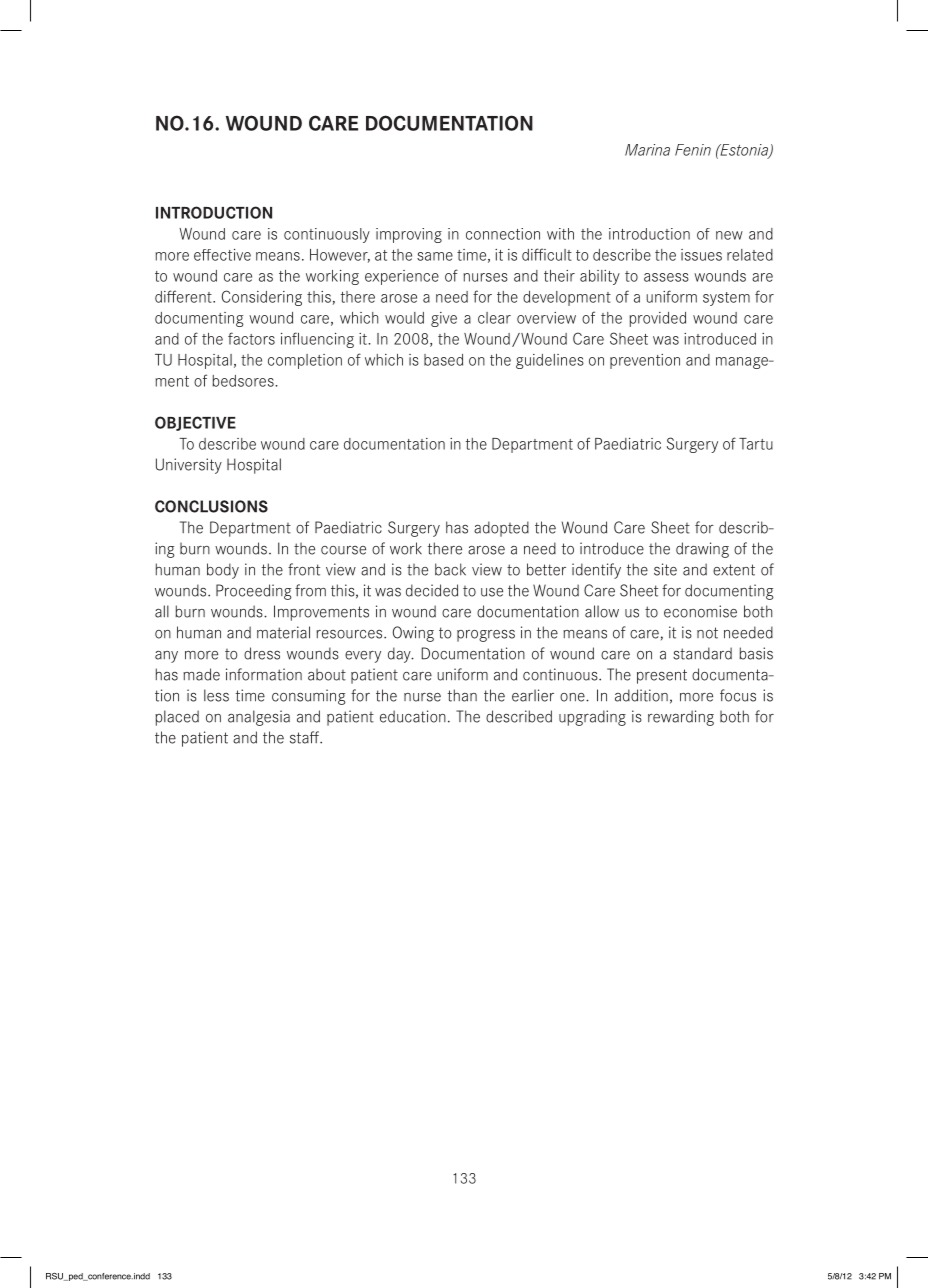 This page has height=1288, width=928. I want to click on based, so click(443, 360).
